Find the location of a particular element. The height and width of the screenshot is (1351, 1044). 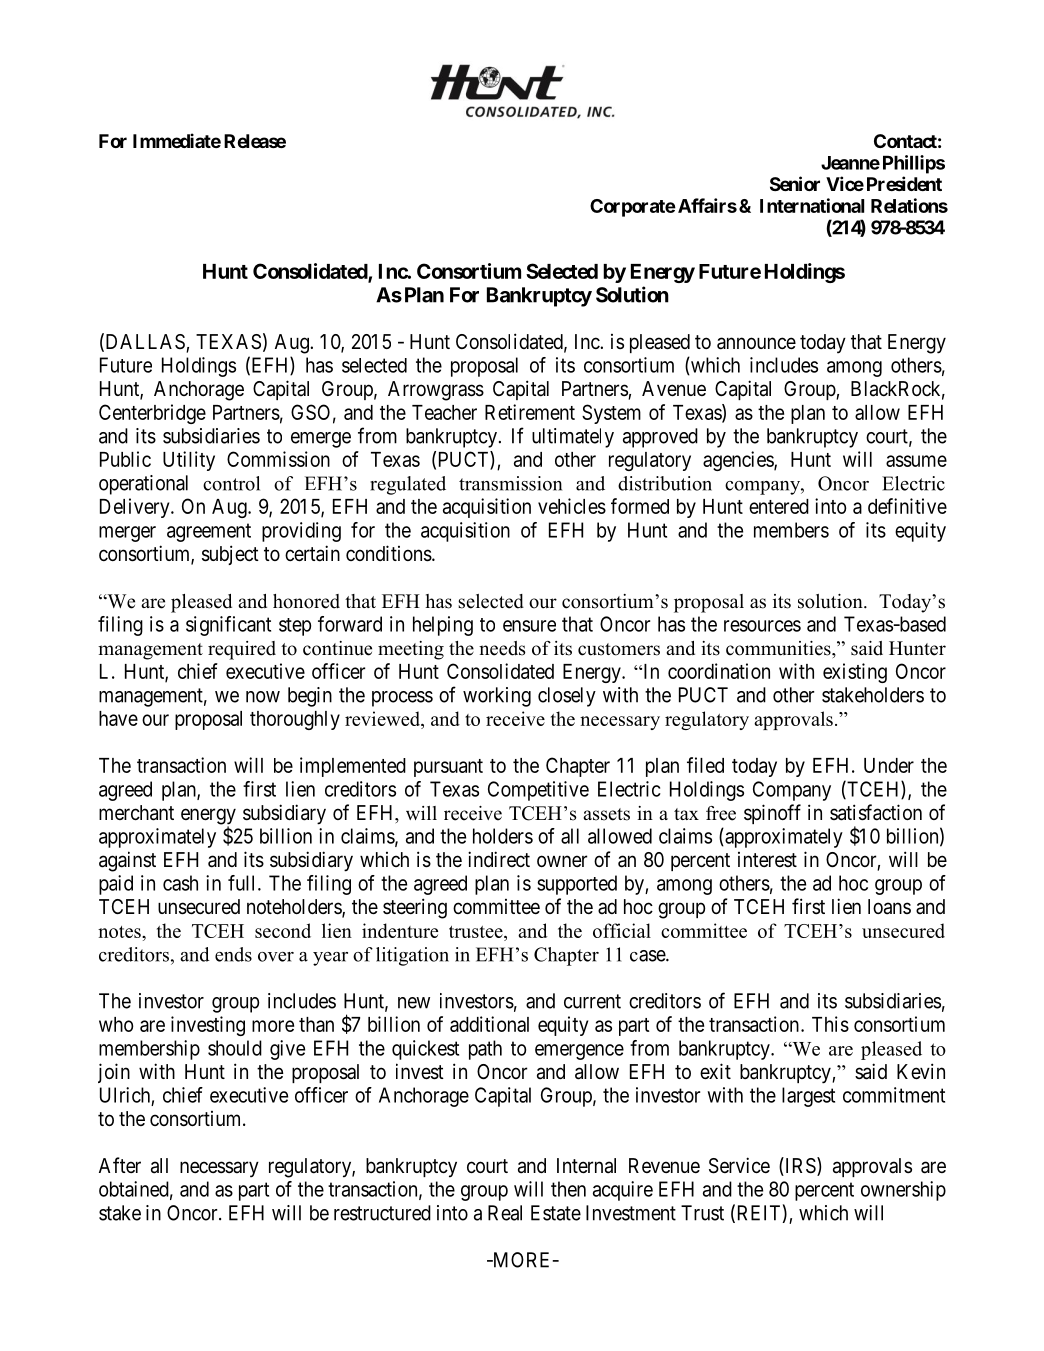

significant is located at coordinates (228, 626).
